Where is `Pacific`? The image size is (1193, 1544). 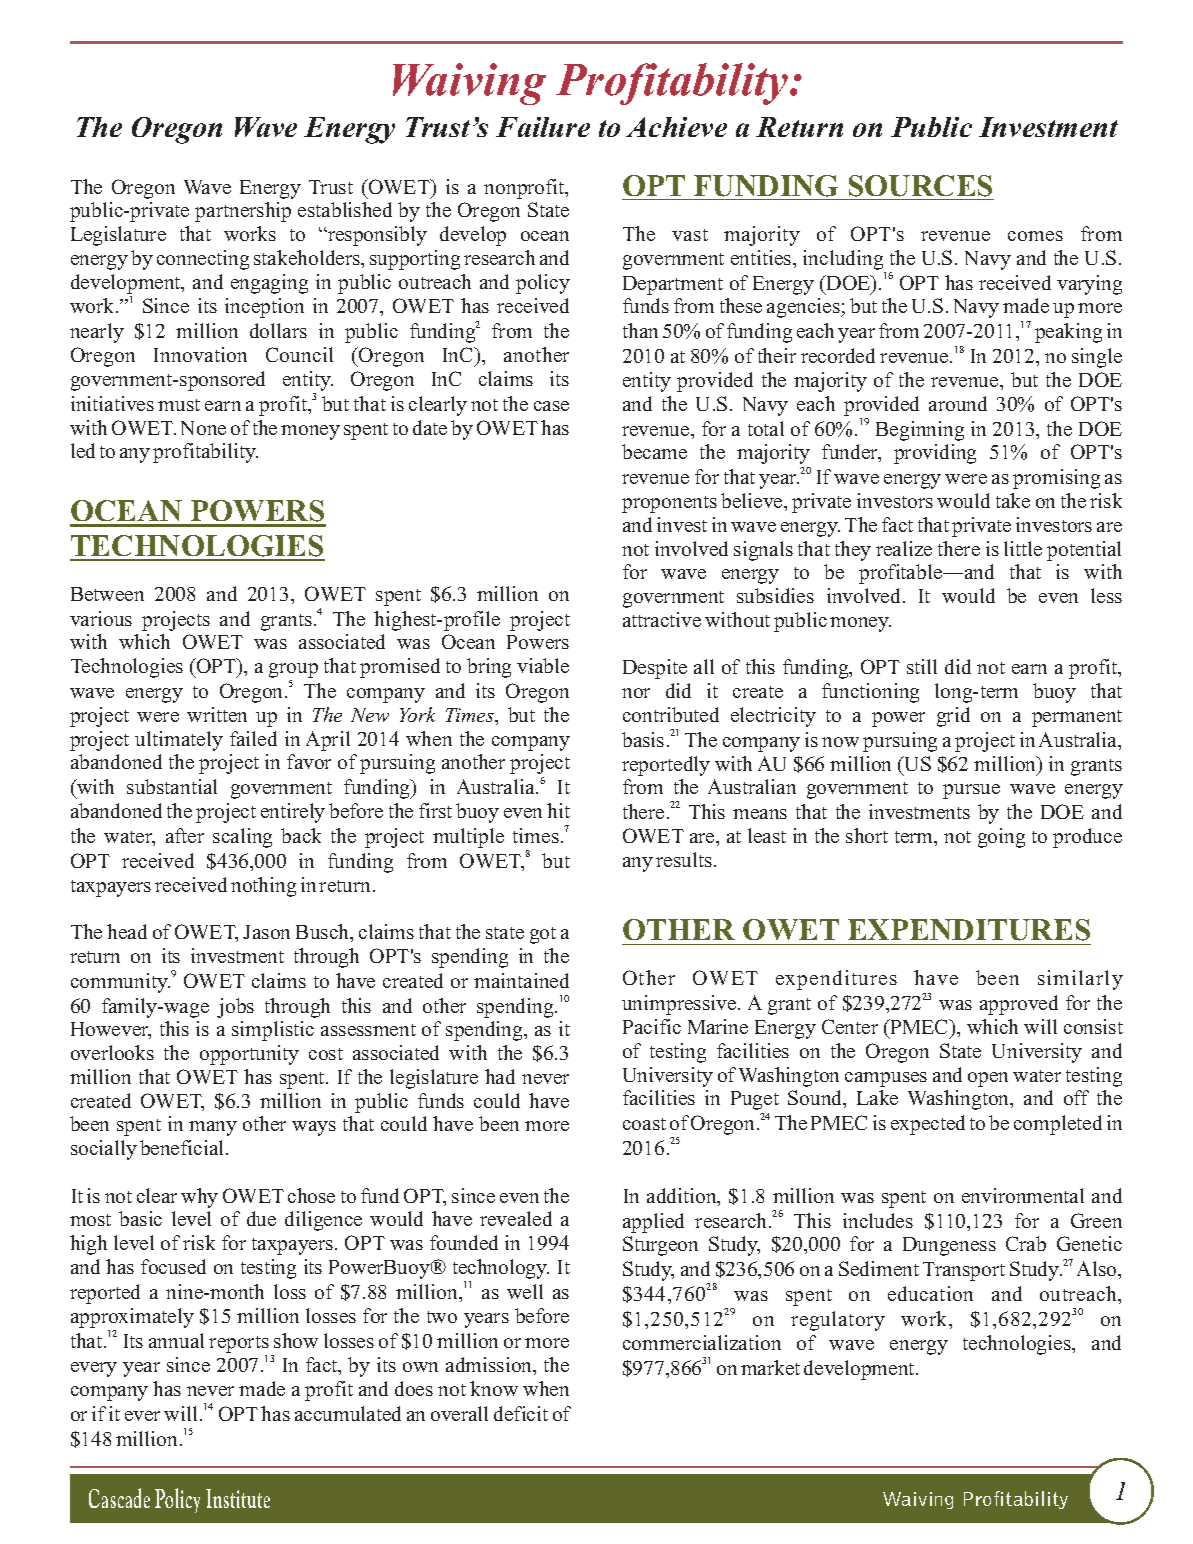 Pacific is located at coordinates (652, 1026).
